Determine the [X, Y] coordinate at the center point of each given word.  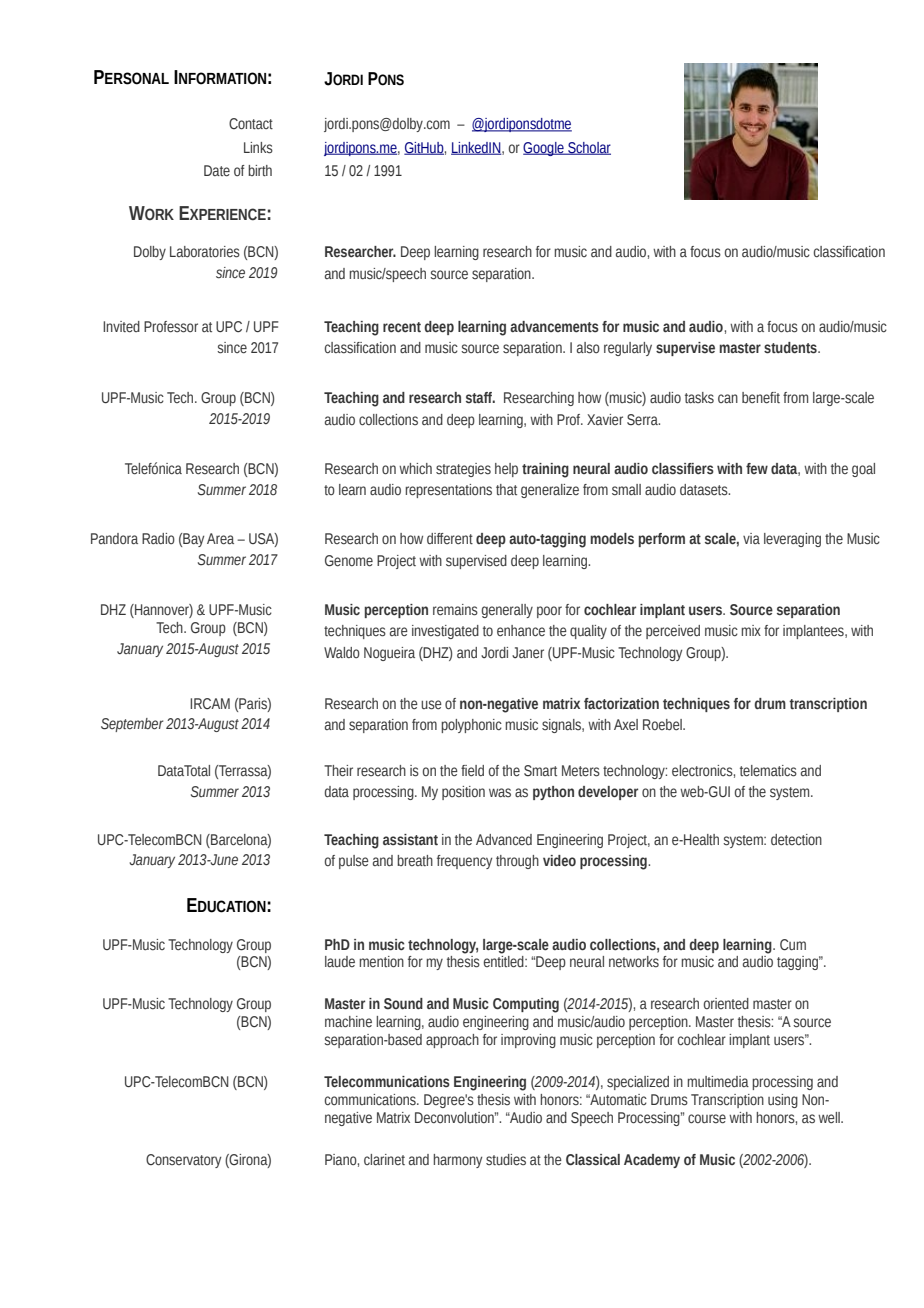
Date [217, 171]
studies [506, 1160]
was [500, 793]
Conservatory [183, 1161]
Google [544, 149]
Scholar [588, 148]
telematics [768, 771]
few [757, 468]
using [783, 1101]
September [132, 725]
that [506, 489]
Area [220, 539]
